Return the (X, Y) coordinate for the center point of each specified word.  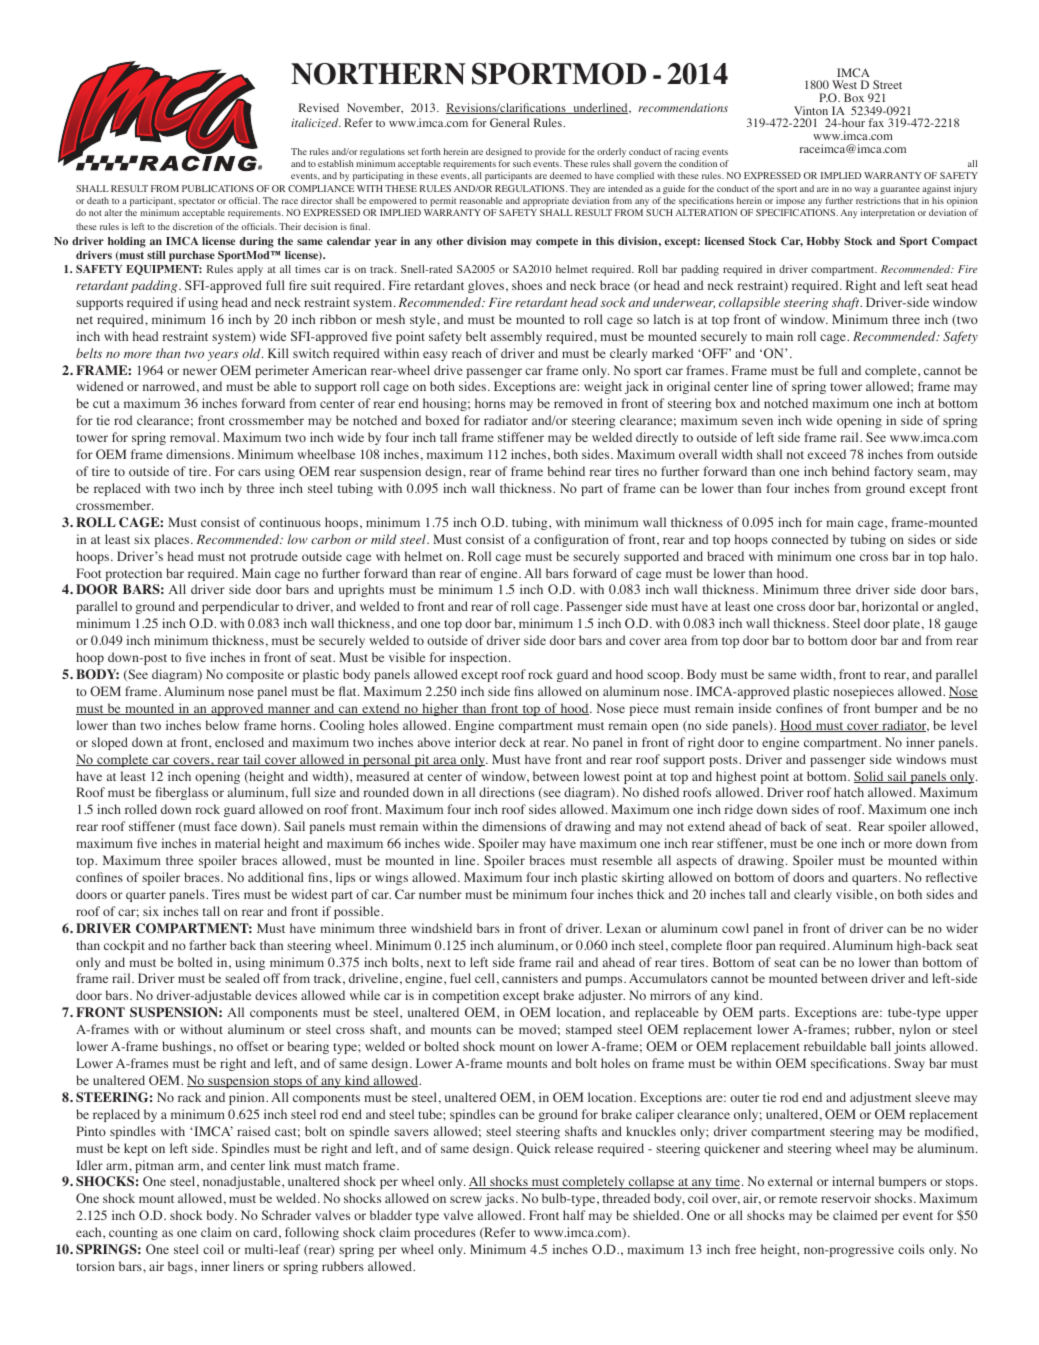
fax (876, 122)
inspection (480, 658)
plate (906, 624)
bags (180, 1267)
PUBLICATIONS (218, 188)
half (574, 1215)
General (509, 122)
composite (255, 675)
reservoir (846, 1198)
